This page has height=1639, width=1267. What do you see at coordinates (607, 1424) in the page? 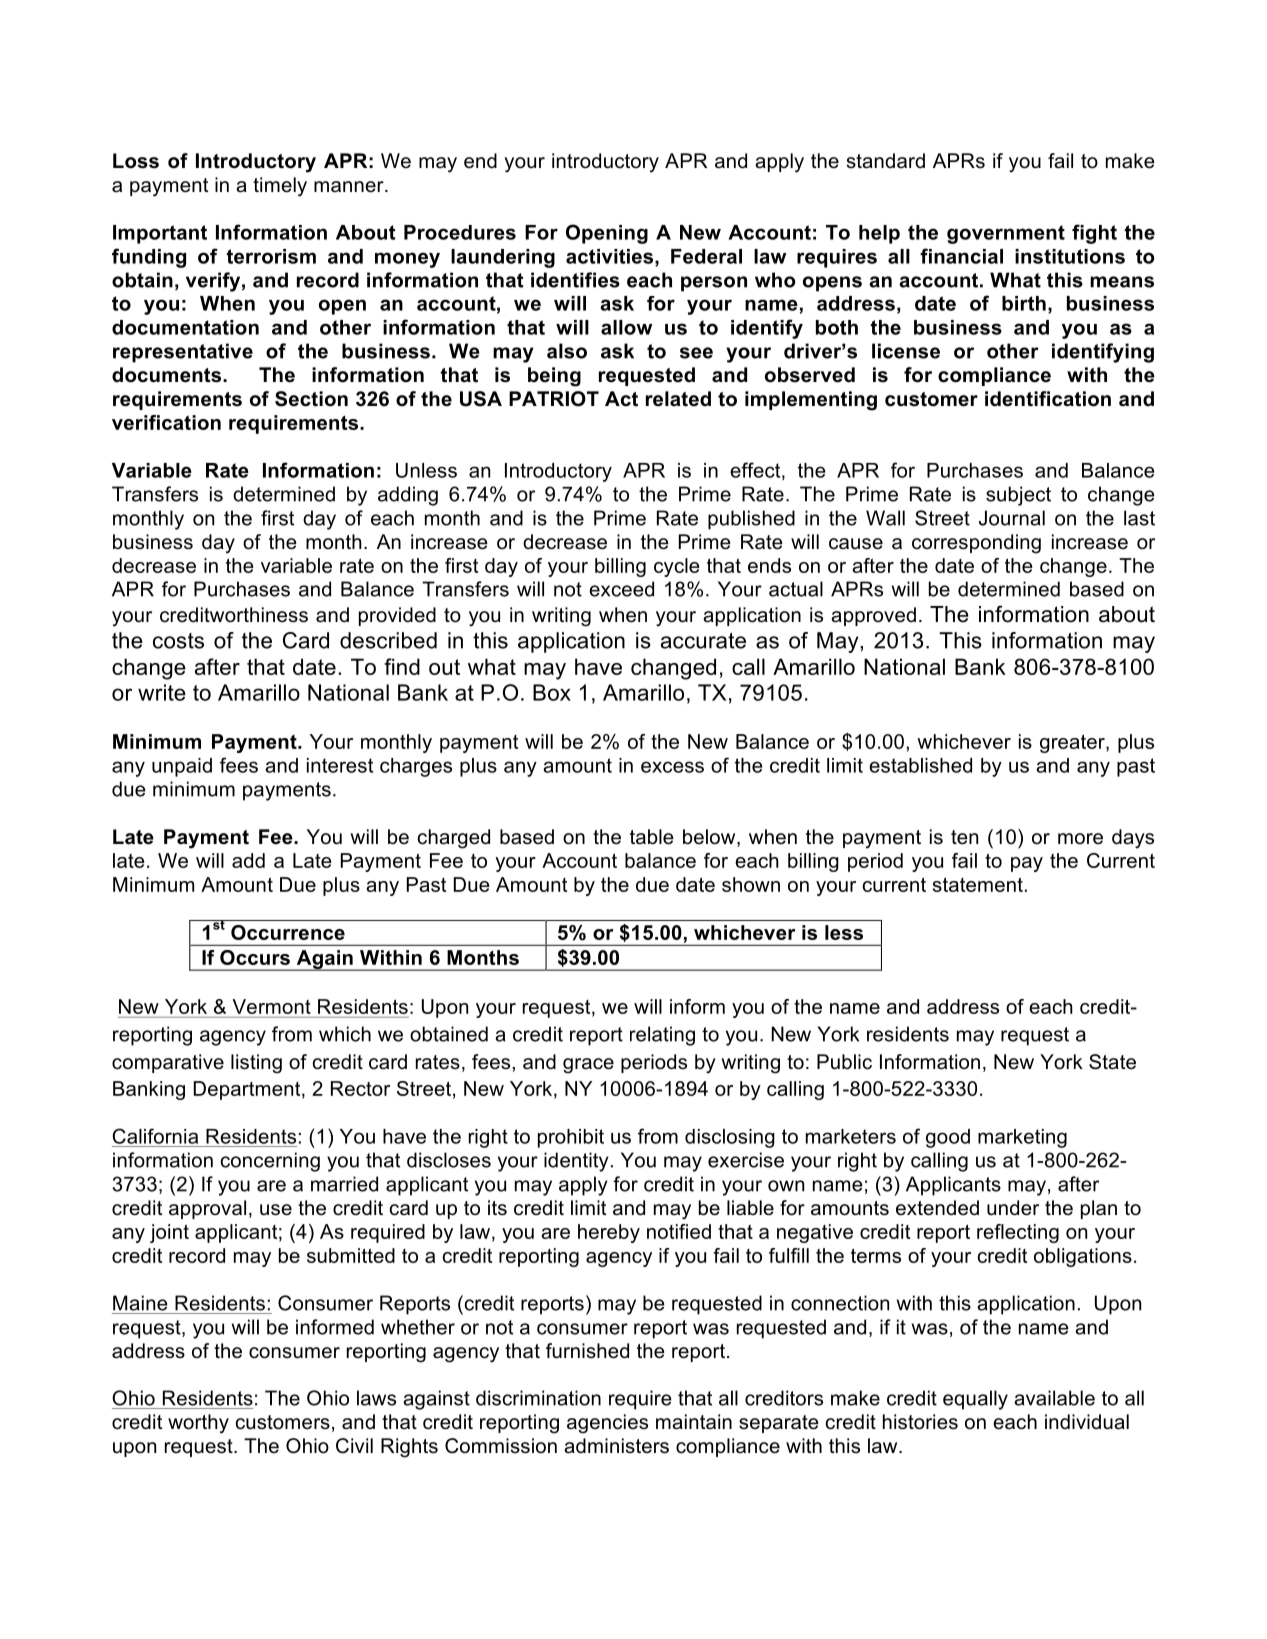
I see `agencies` at bounding box center [607, 1424].
